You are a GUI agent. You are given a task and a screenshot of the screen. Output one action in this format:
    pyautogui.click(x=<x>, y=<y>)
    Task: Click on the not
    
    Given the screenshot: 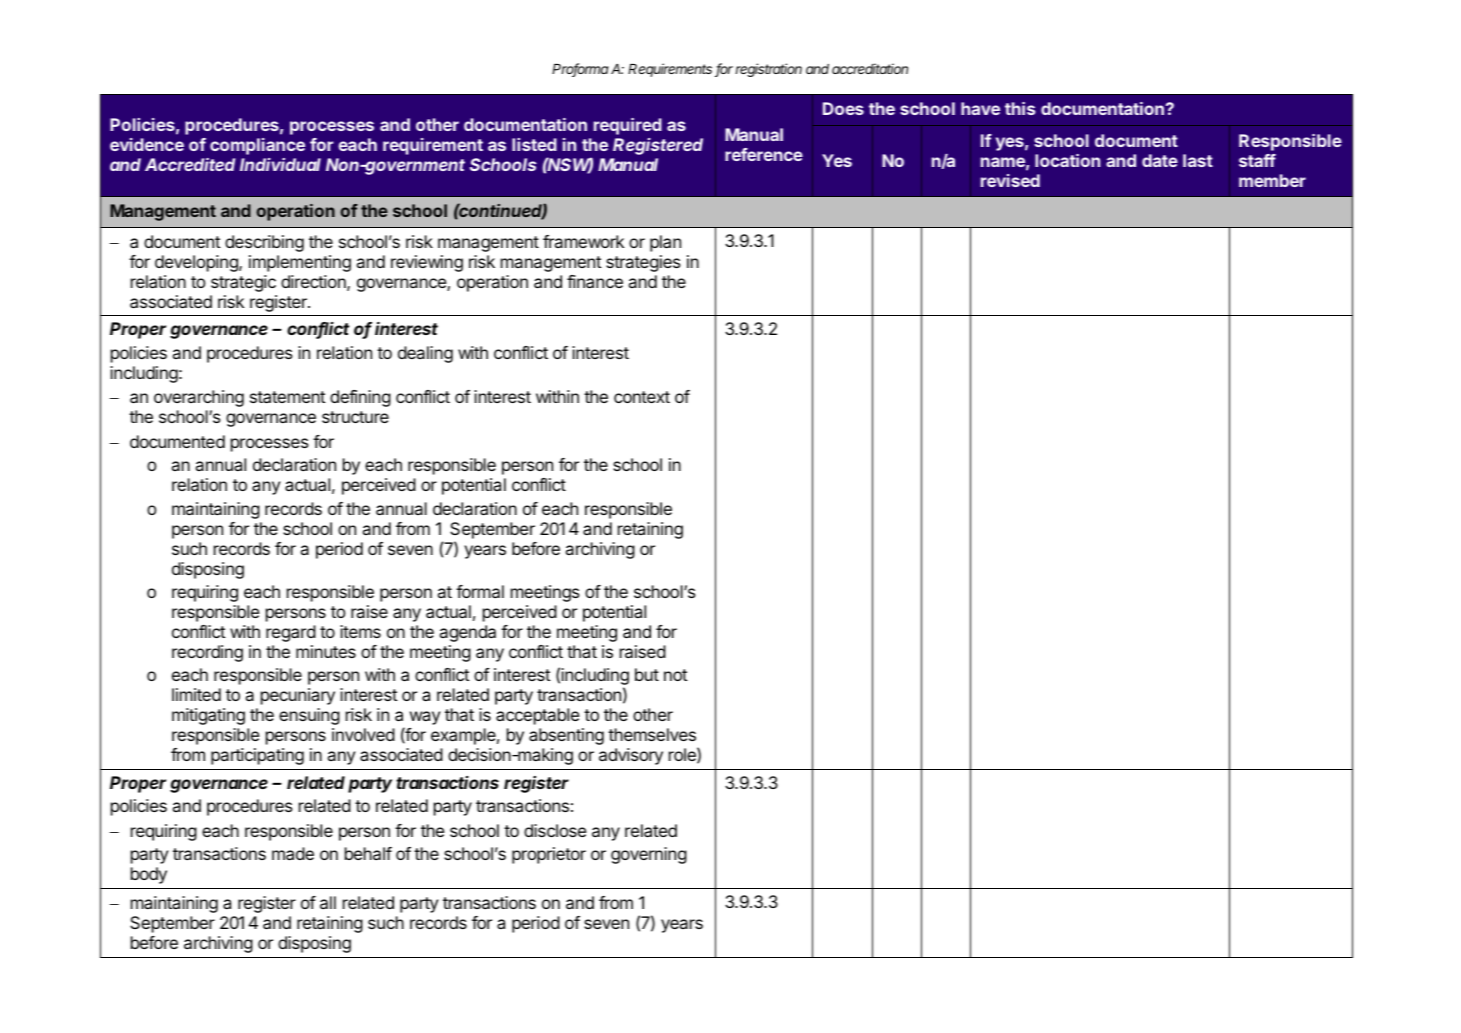 What is the action you would take?
    pyautogui.click(x=676, y=675)
